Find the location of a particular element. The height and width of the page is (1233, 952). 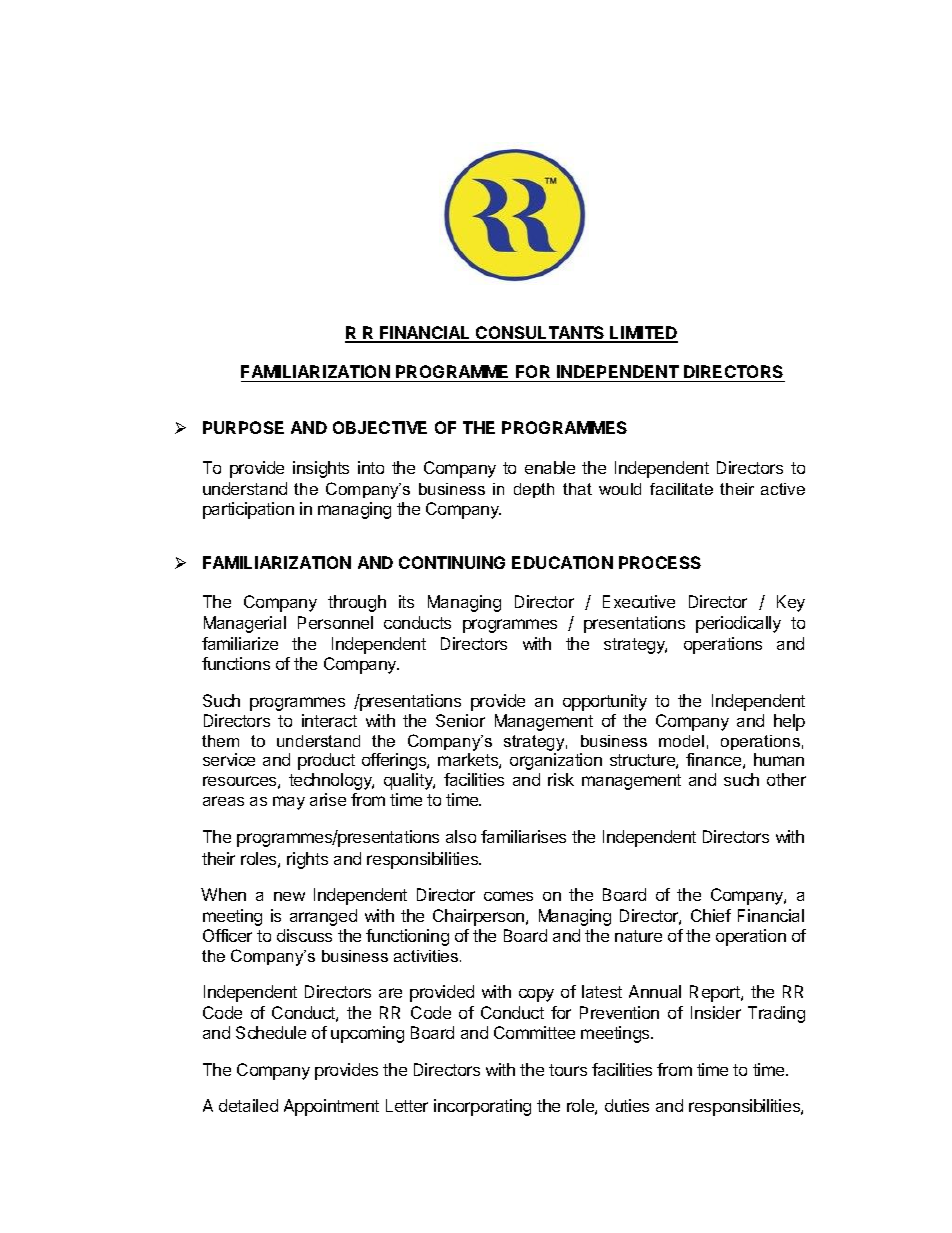

Chief is located at coordinates (711, 915).
